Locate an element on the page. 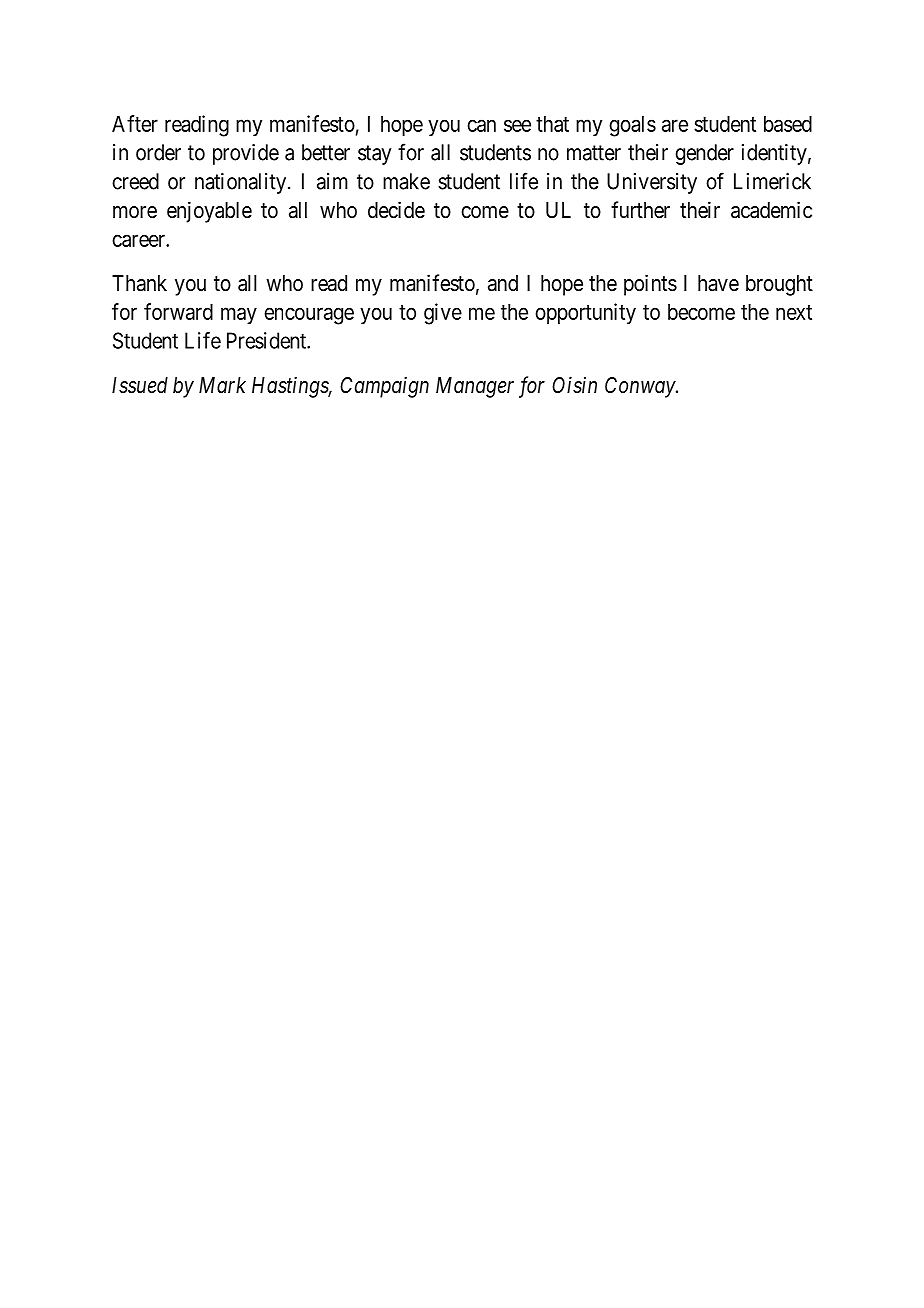 The width and height of the image is (924, 1308). After is located at coordinates (135, 123).
